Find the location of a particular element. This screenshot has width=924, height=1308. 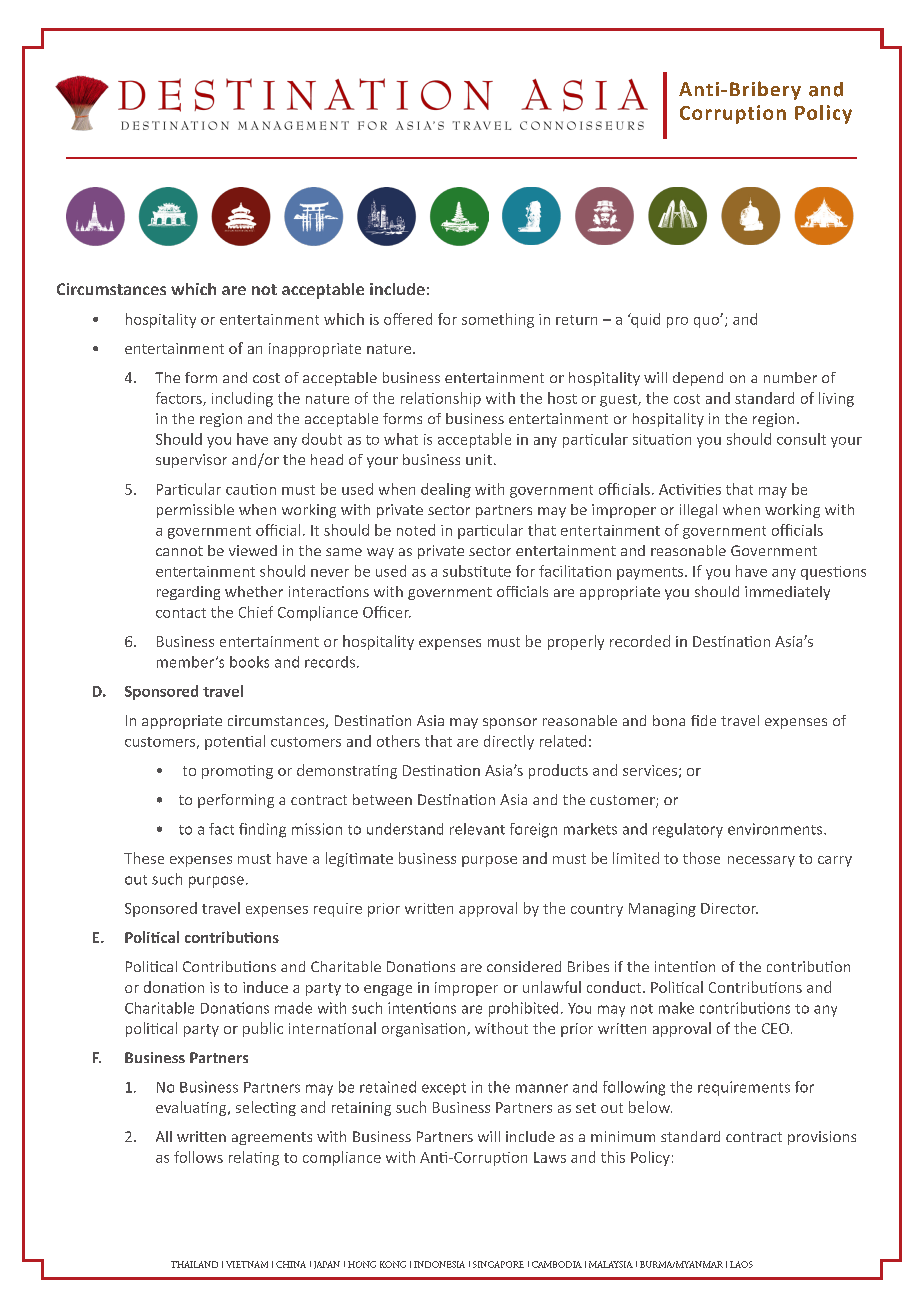

necessary is located at coordinates (761, 861).
